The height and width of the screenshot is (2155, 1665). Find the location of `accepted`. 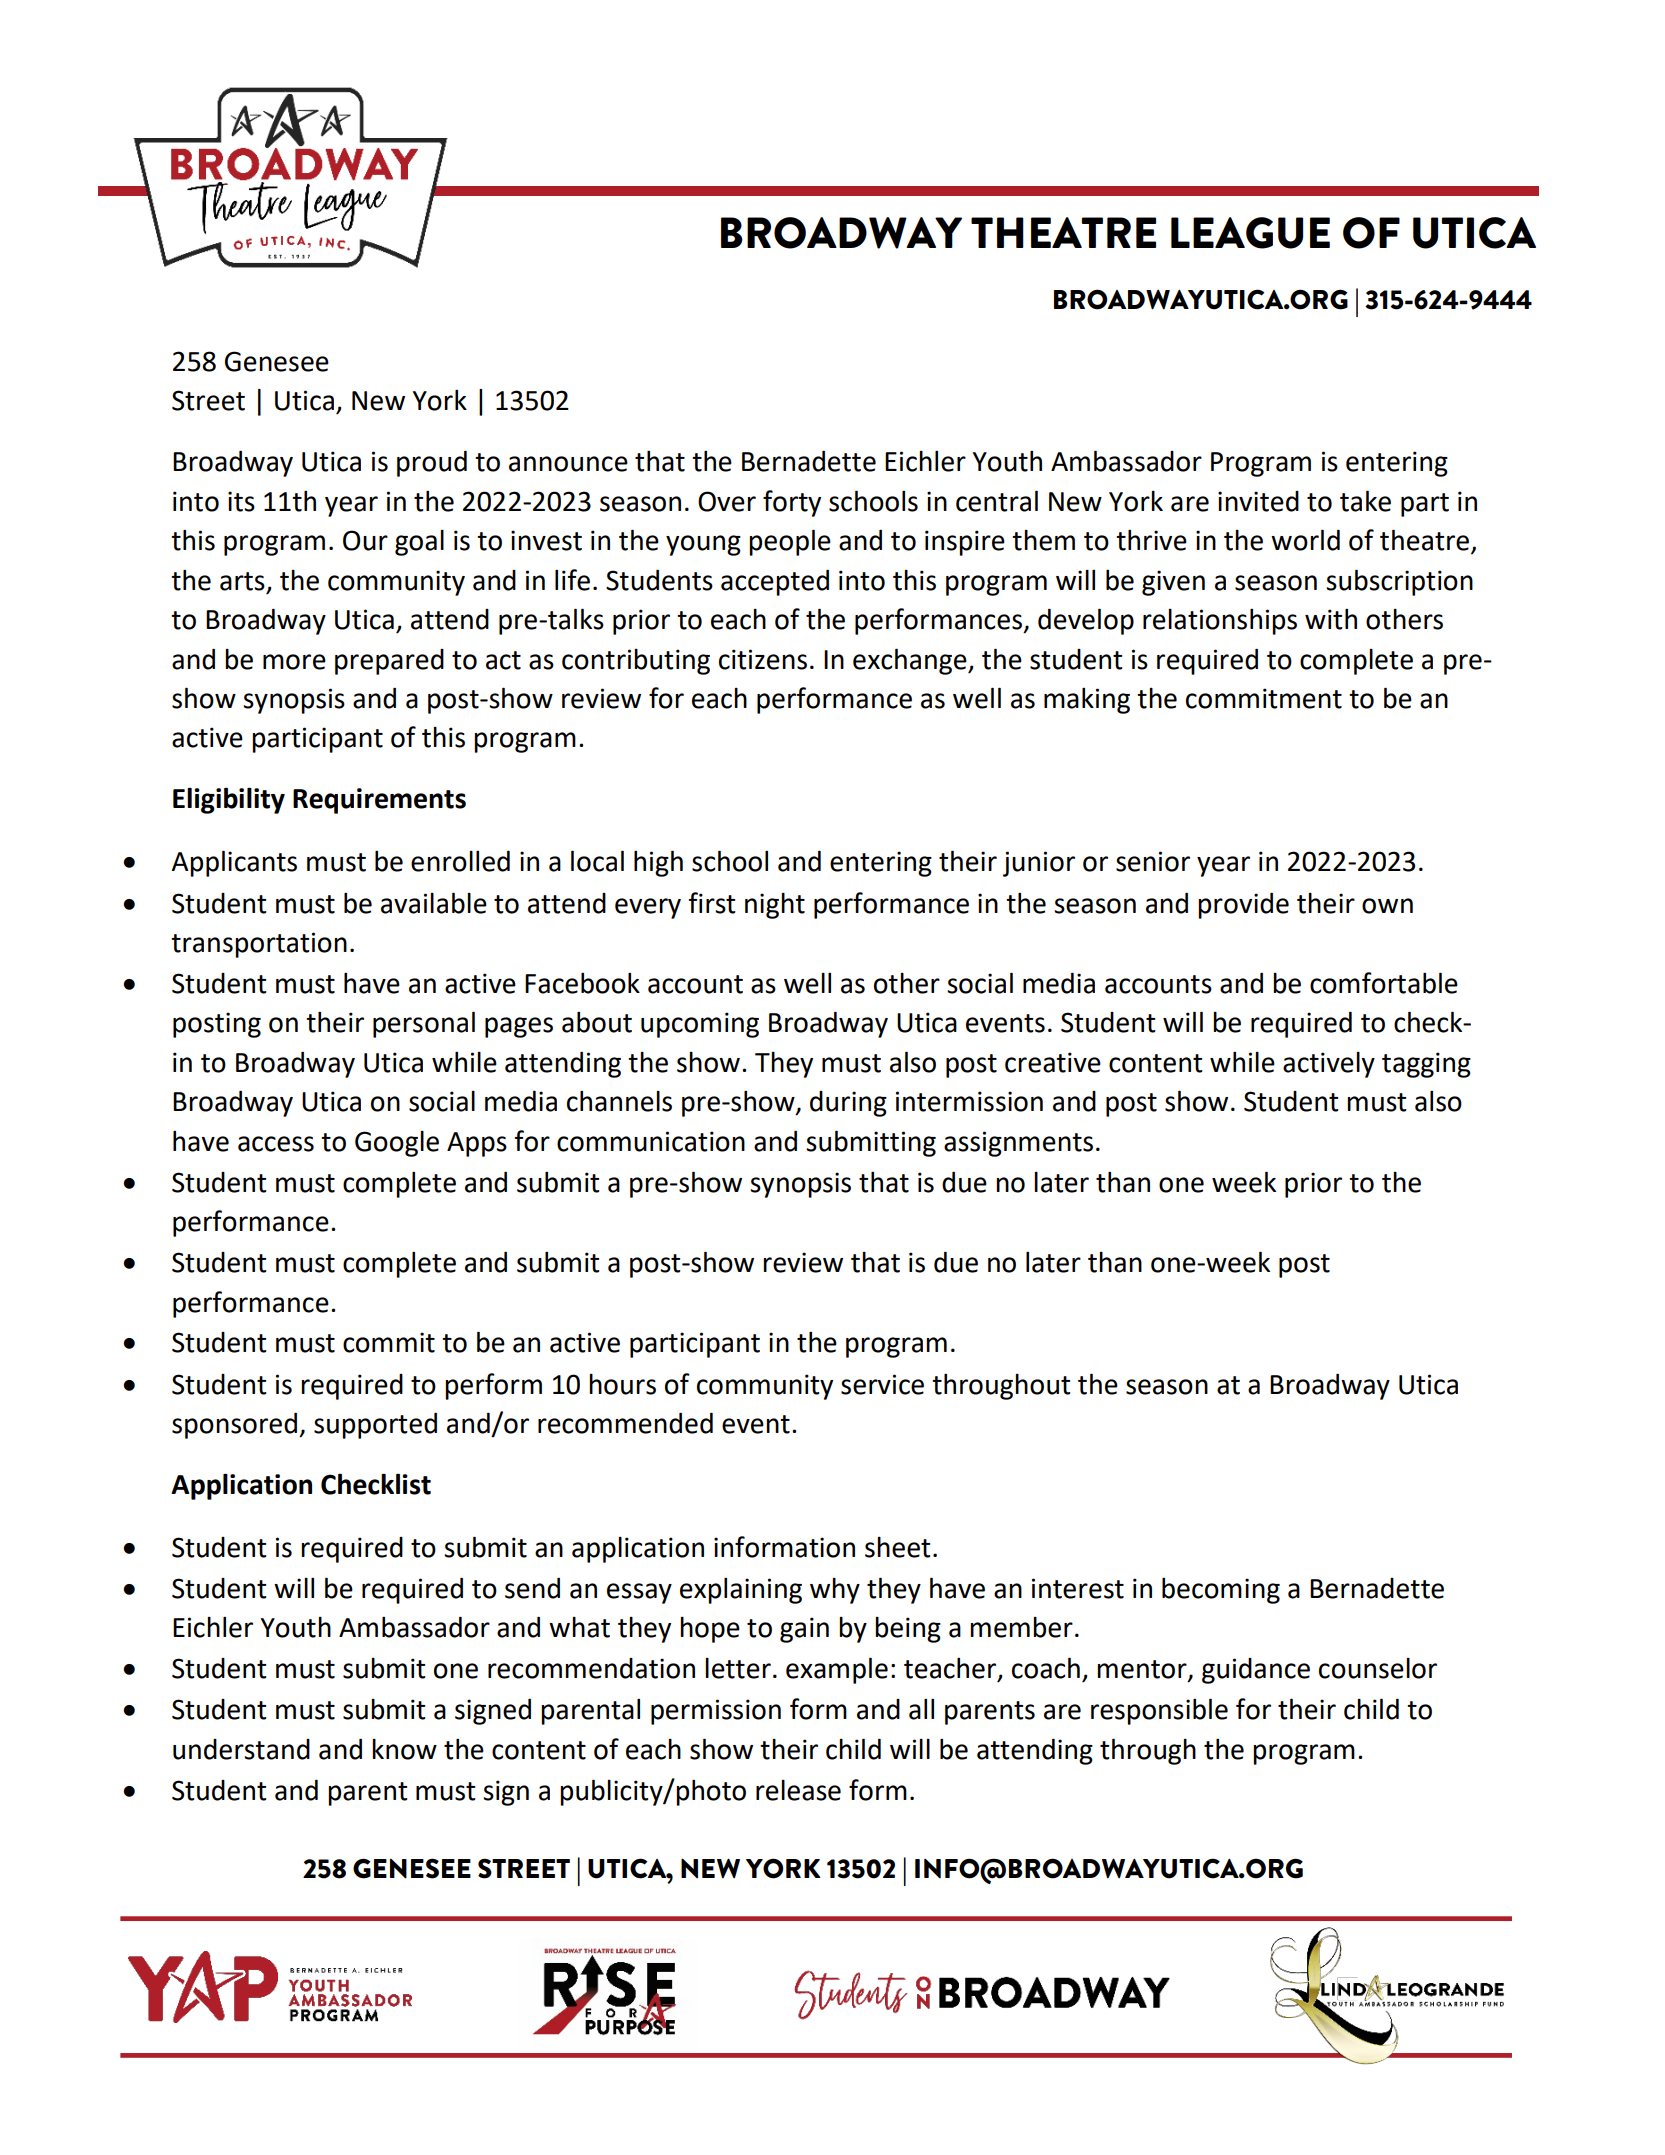

accepted is located at coordinates (775, 583).
